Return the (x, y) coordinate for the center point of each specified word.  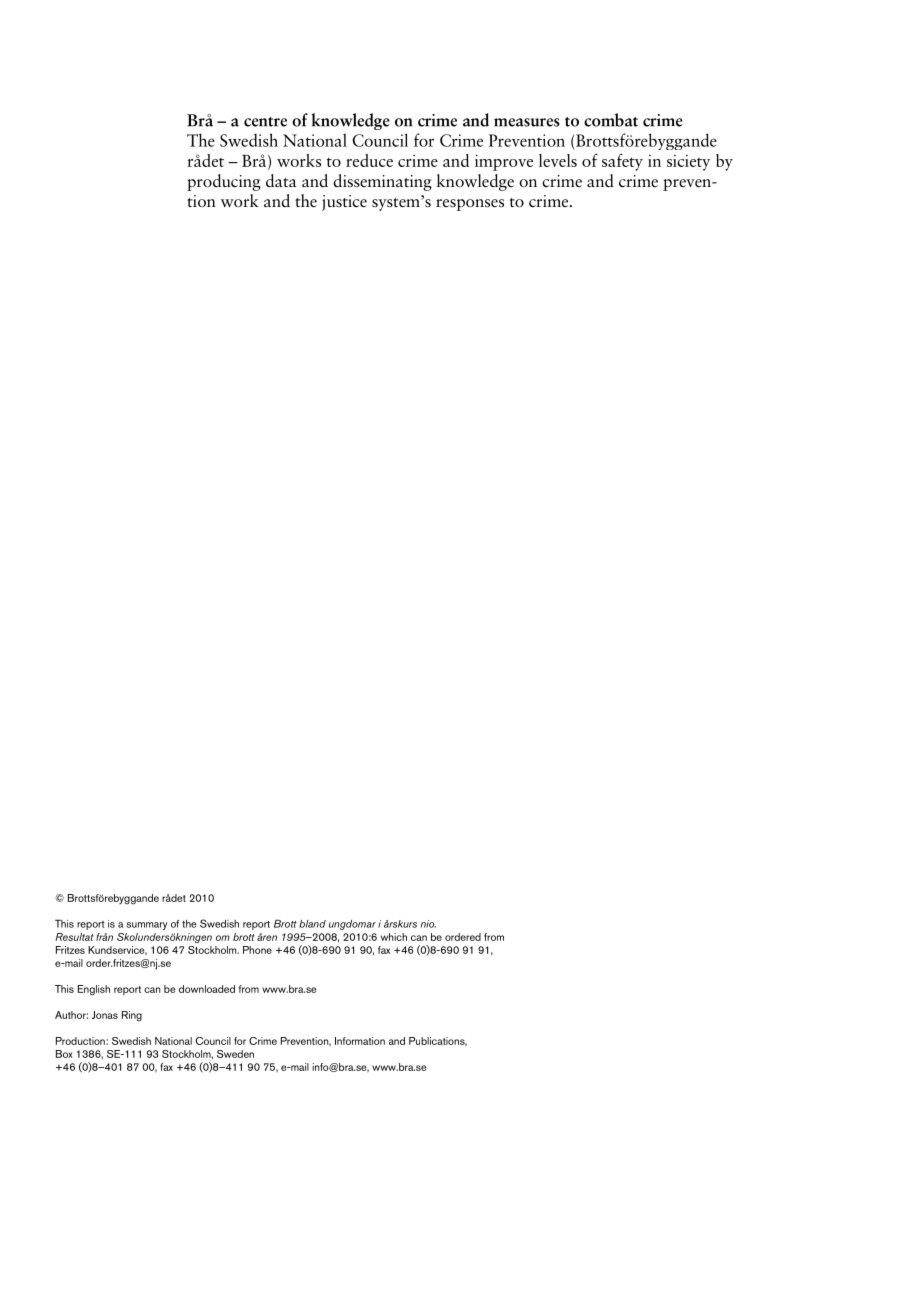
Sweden (235, 1054)
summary (147, 926)
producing (224, 182)
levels (558, 160)
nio (428, 924)
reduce (369, 160)
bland (312, 924)
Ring (132, 1016)
